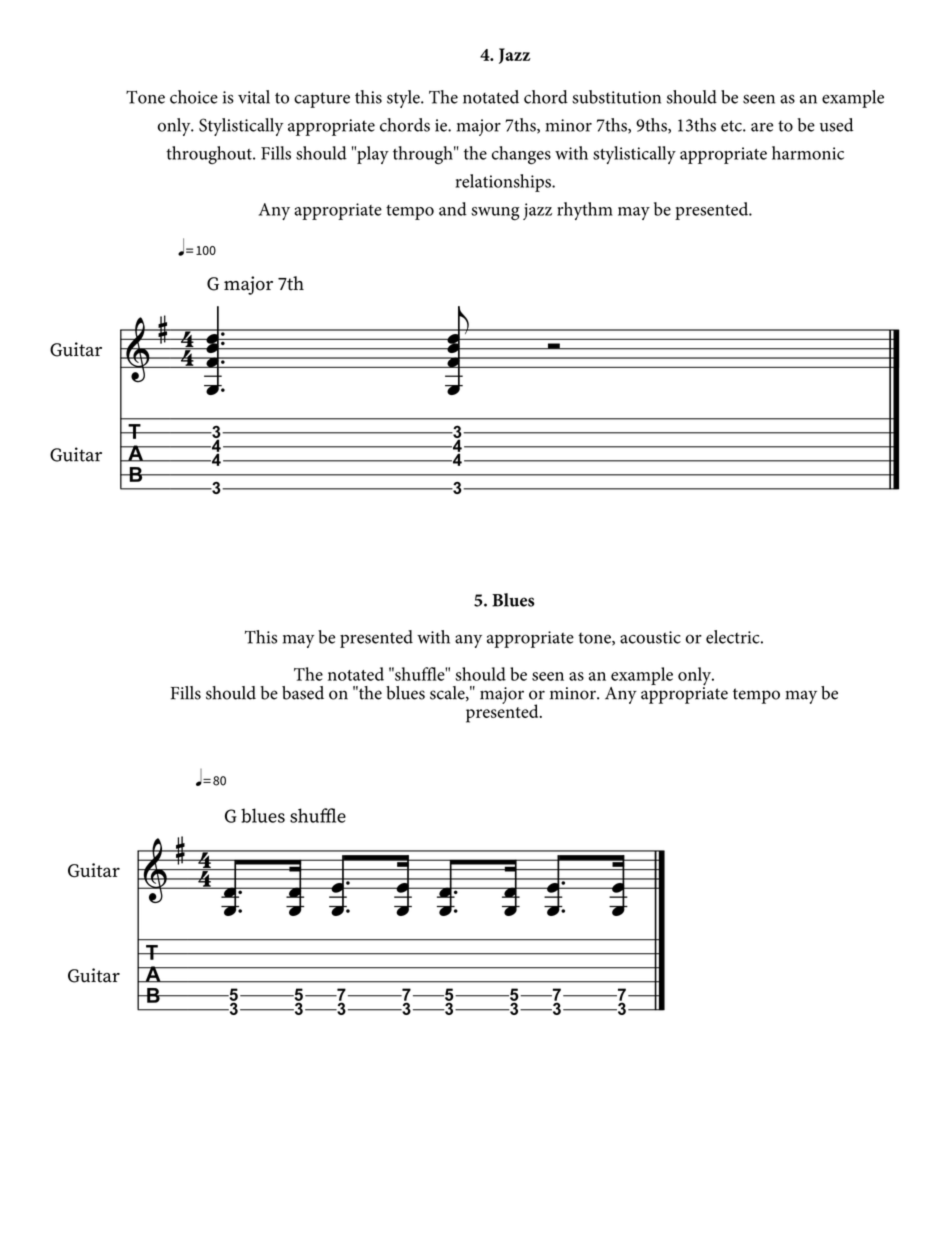 Image resolution: width=952 pixels, height=1233 pixels. Describe the element at coordinates (762, 127) in the document. I see `are` at that location.
